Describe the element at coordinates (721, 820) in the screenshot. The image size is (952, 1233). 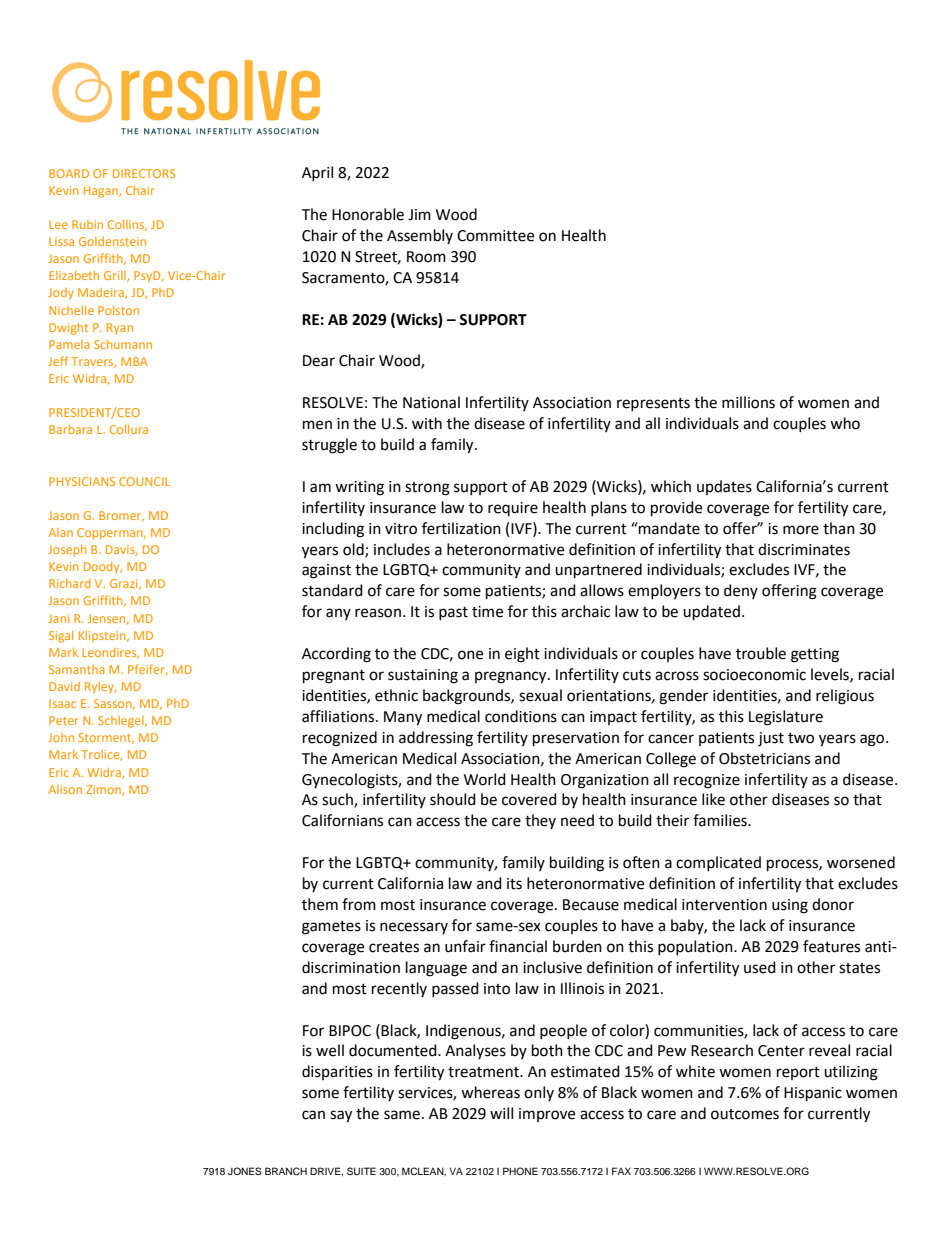
I see `families` at that location.
